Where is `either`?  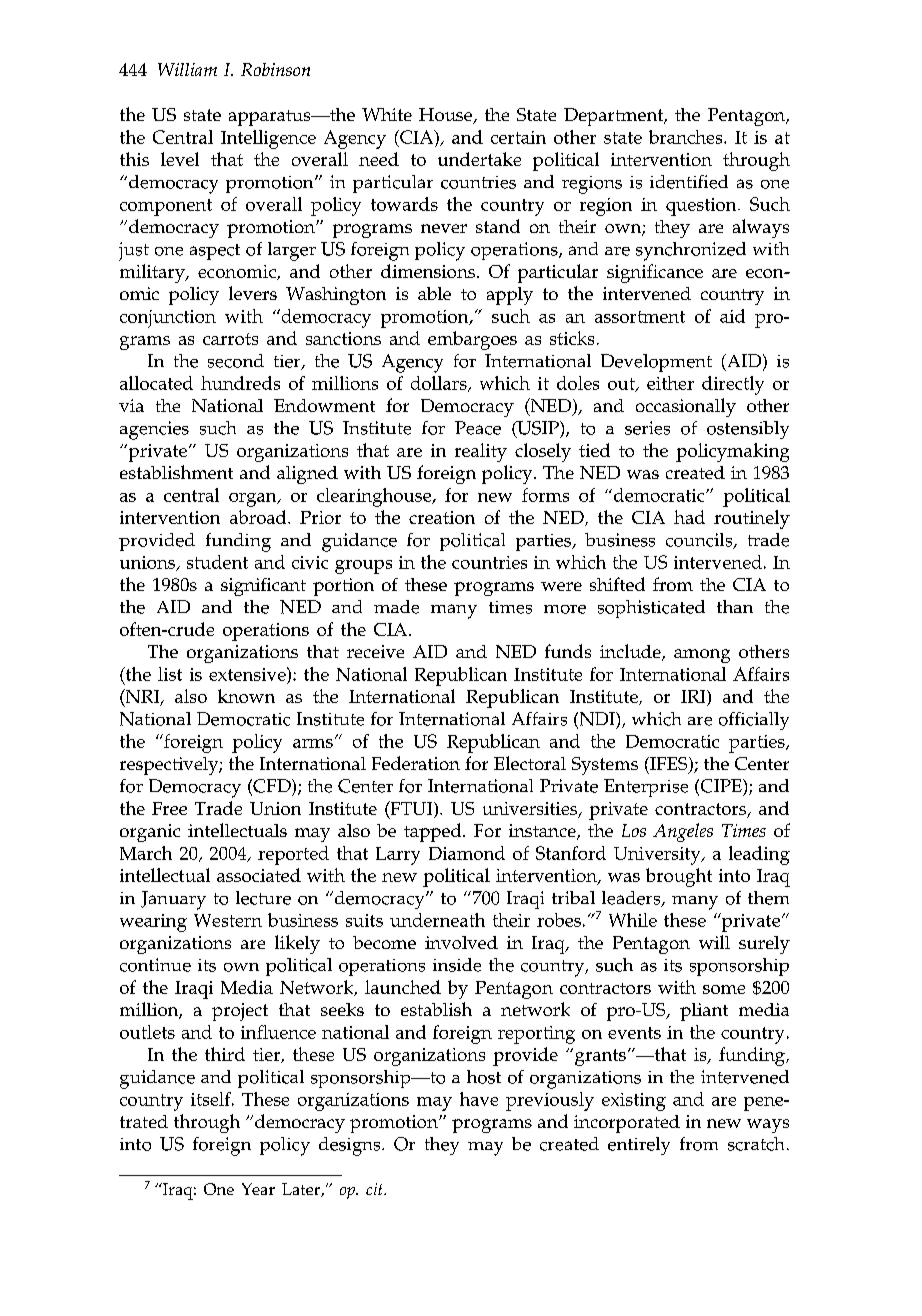
either is located at coordinates (670, 383).
